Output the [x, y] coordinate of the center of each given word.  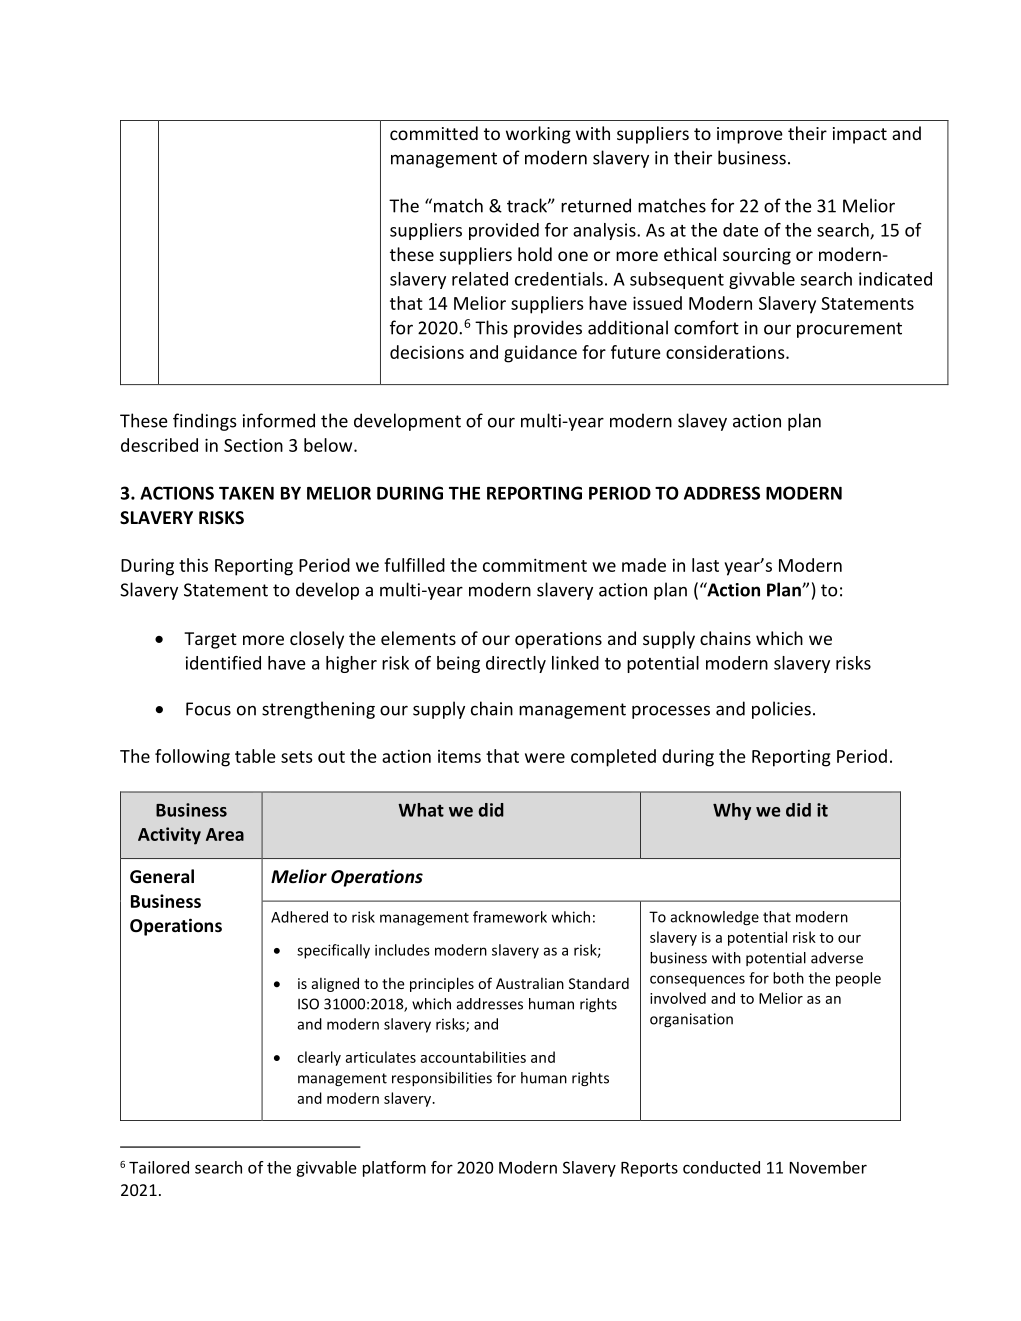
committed [434, 133]
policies [781, 710]
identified [223, 663]
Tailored [159, 1167]
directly [516, 664]
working [538, 135]
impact [860, 135]
